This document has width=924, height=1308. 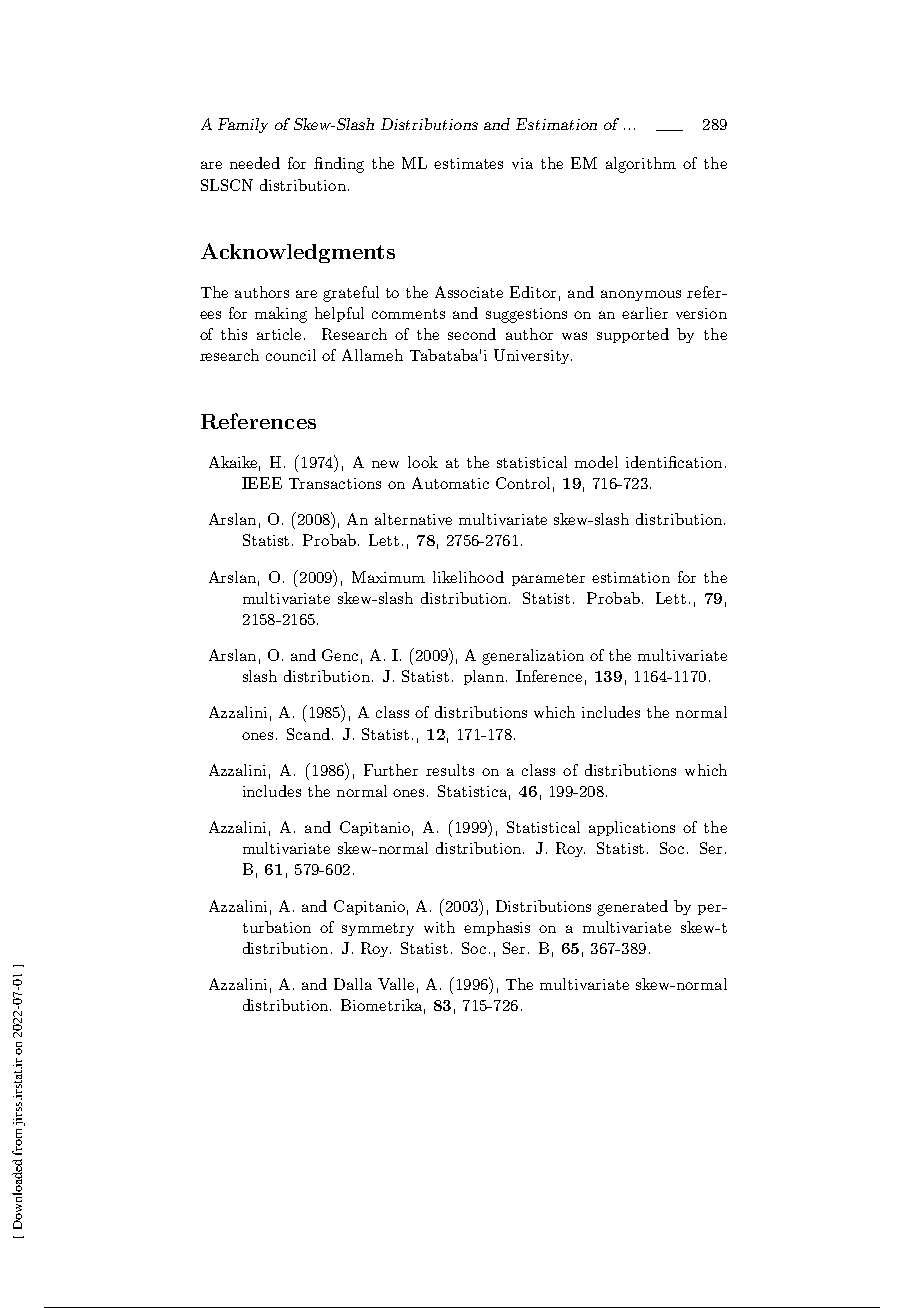 I want to click on Dalla, so click(x=353, y=984).
